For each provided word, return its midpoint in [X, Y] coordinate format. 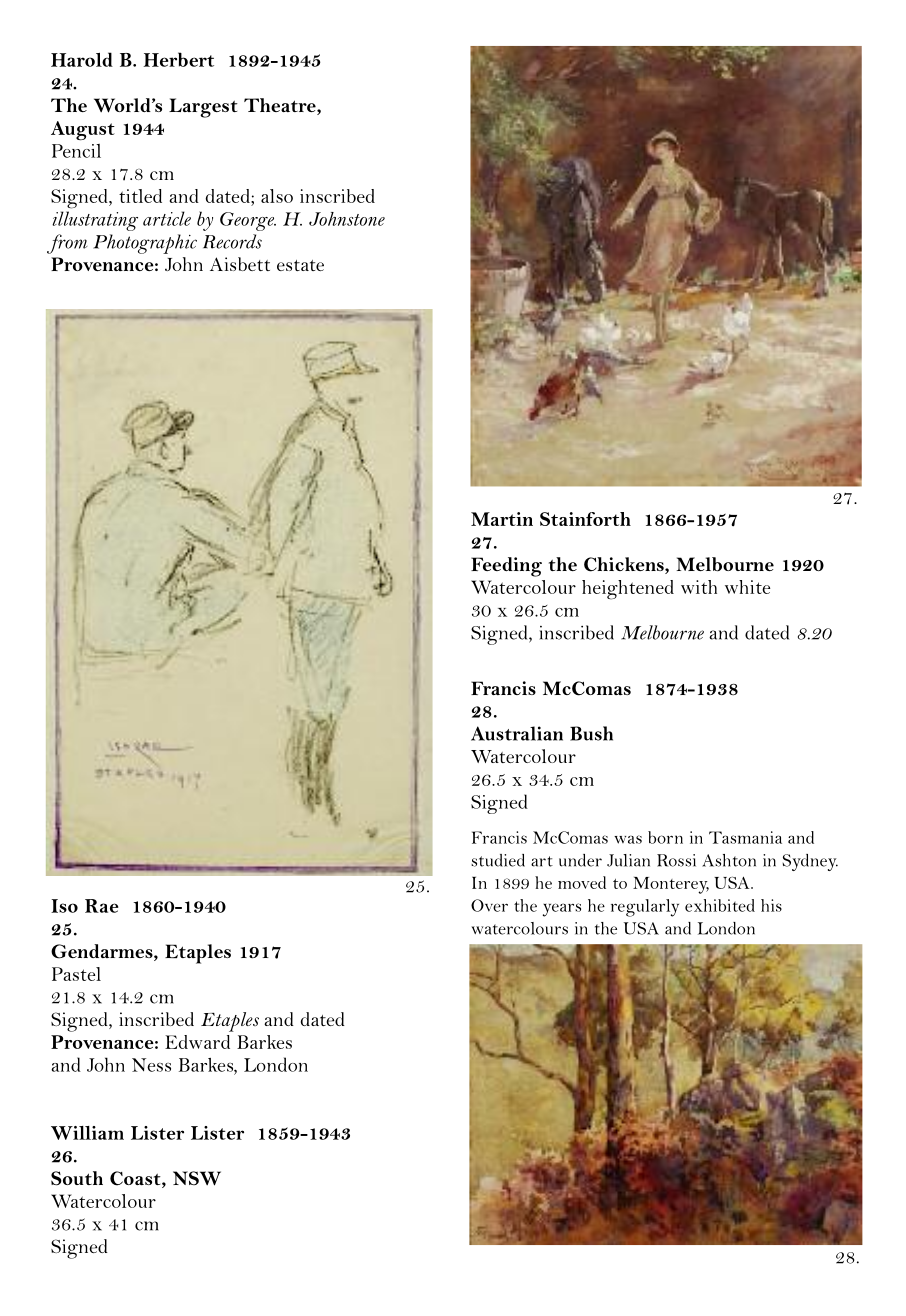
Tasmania [745, 837]
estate [300, 265]
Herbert [178, 59]
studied [498, 860]
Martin [502, 519]
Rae [102, 906]
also [277, 196]
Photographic [145, 244]
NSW [197, 1178]
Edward [197, 1042]
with [699, 587]
